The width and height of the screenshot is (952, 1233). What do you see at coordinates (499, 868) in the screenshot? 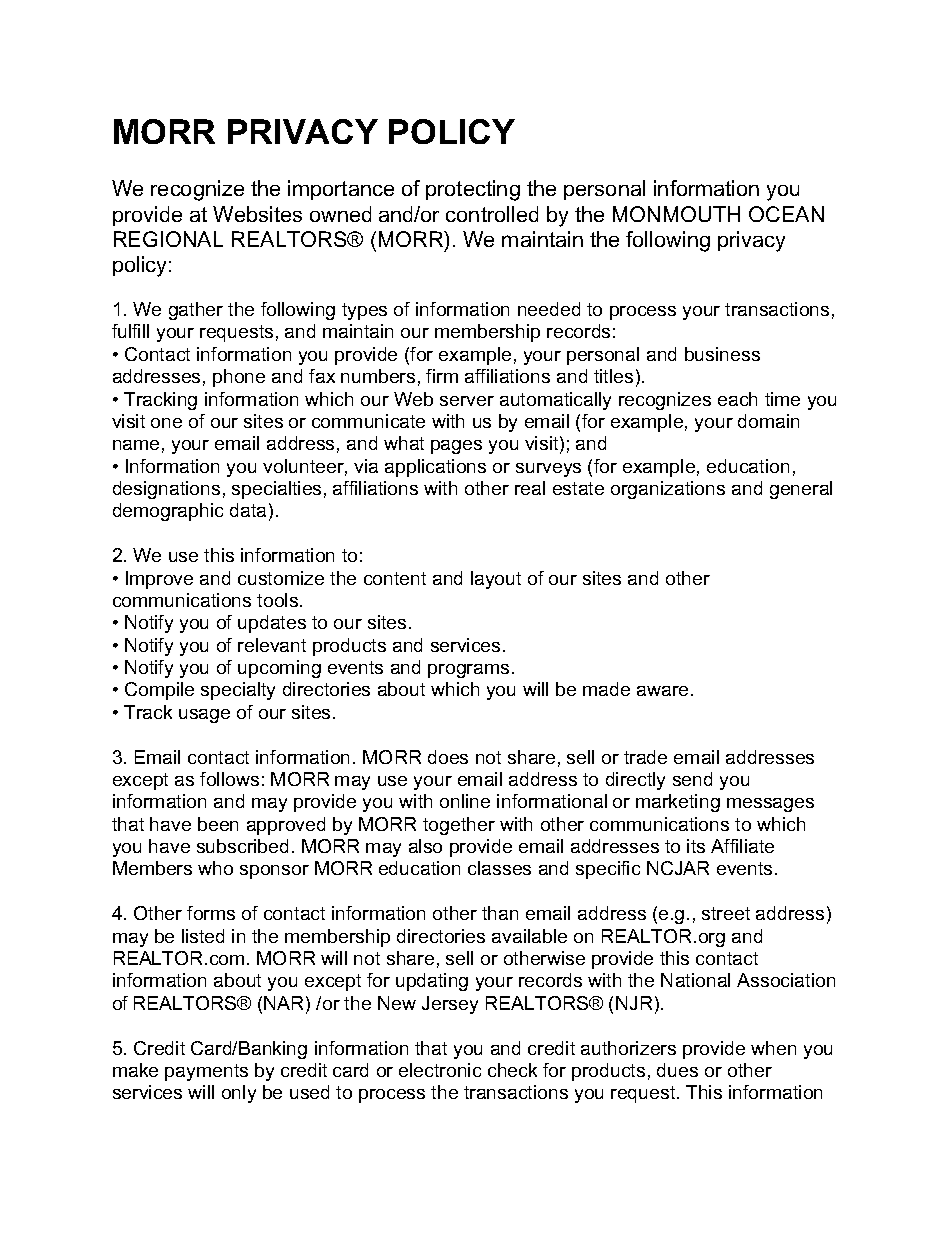
I see `classes` at bounding box center [499, 868].
